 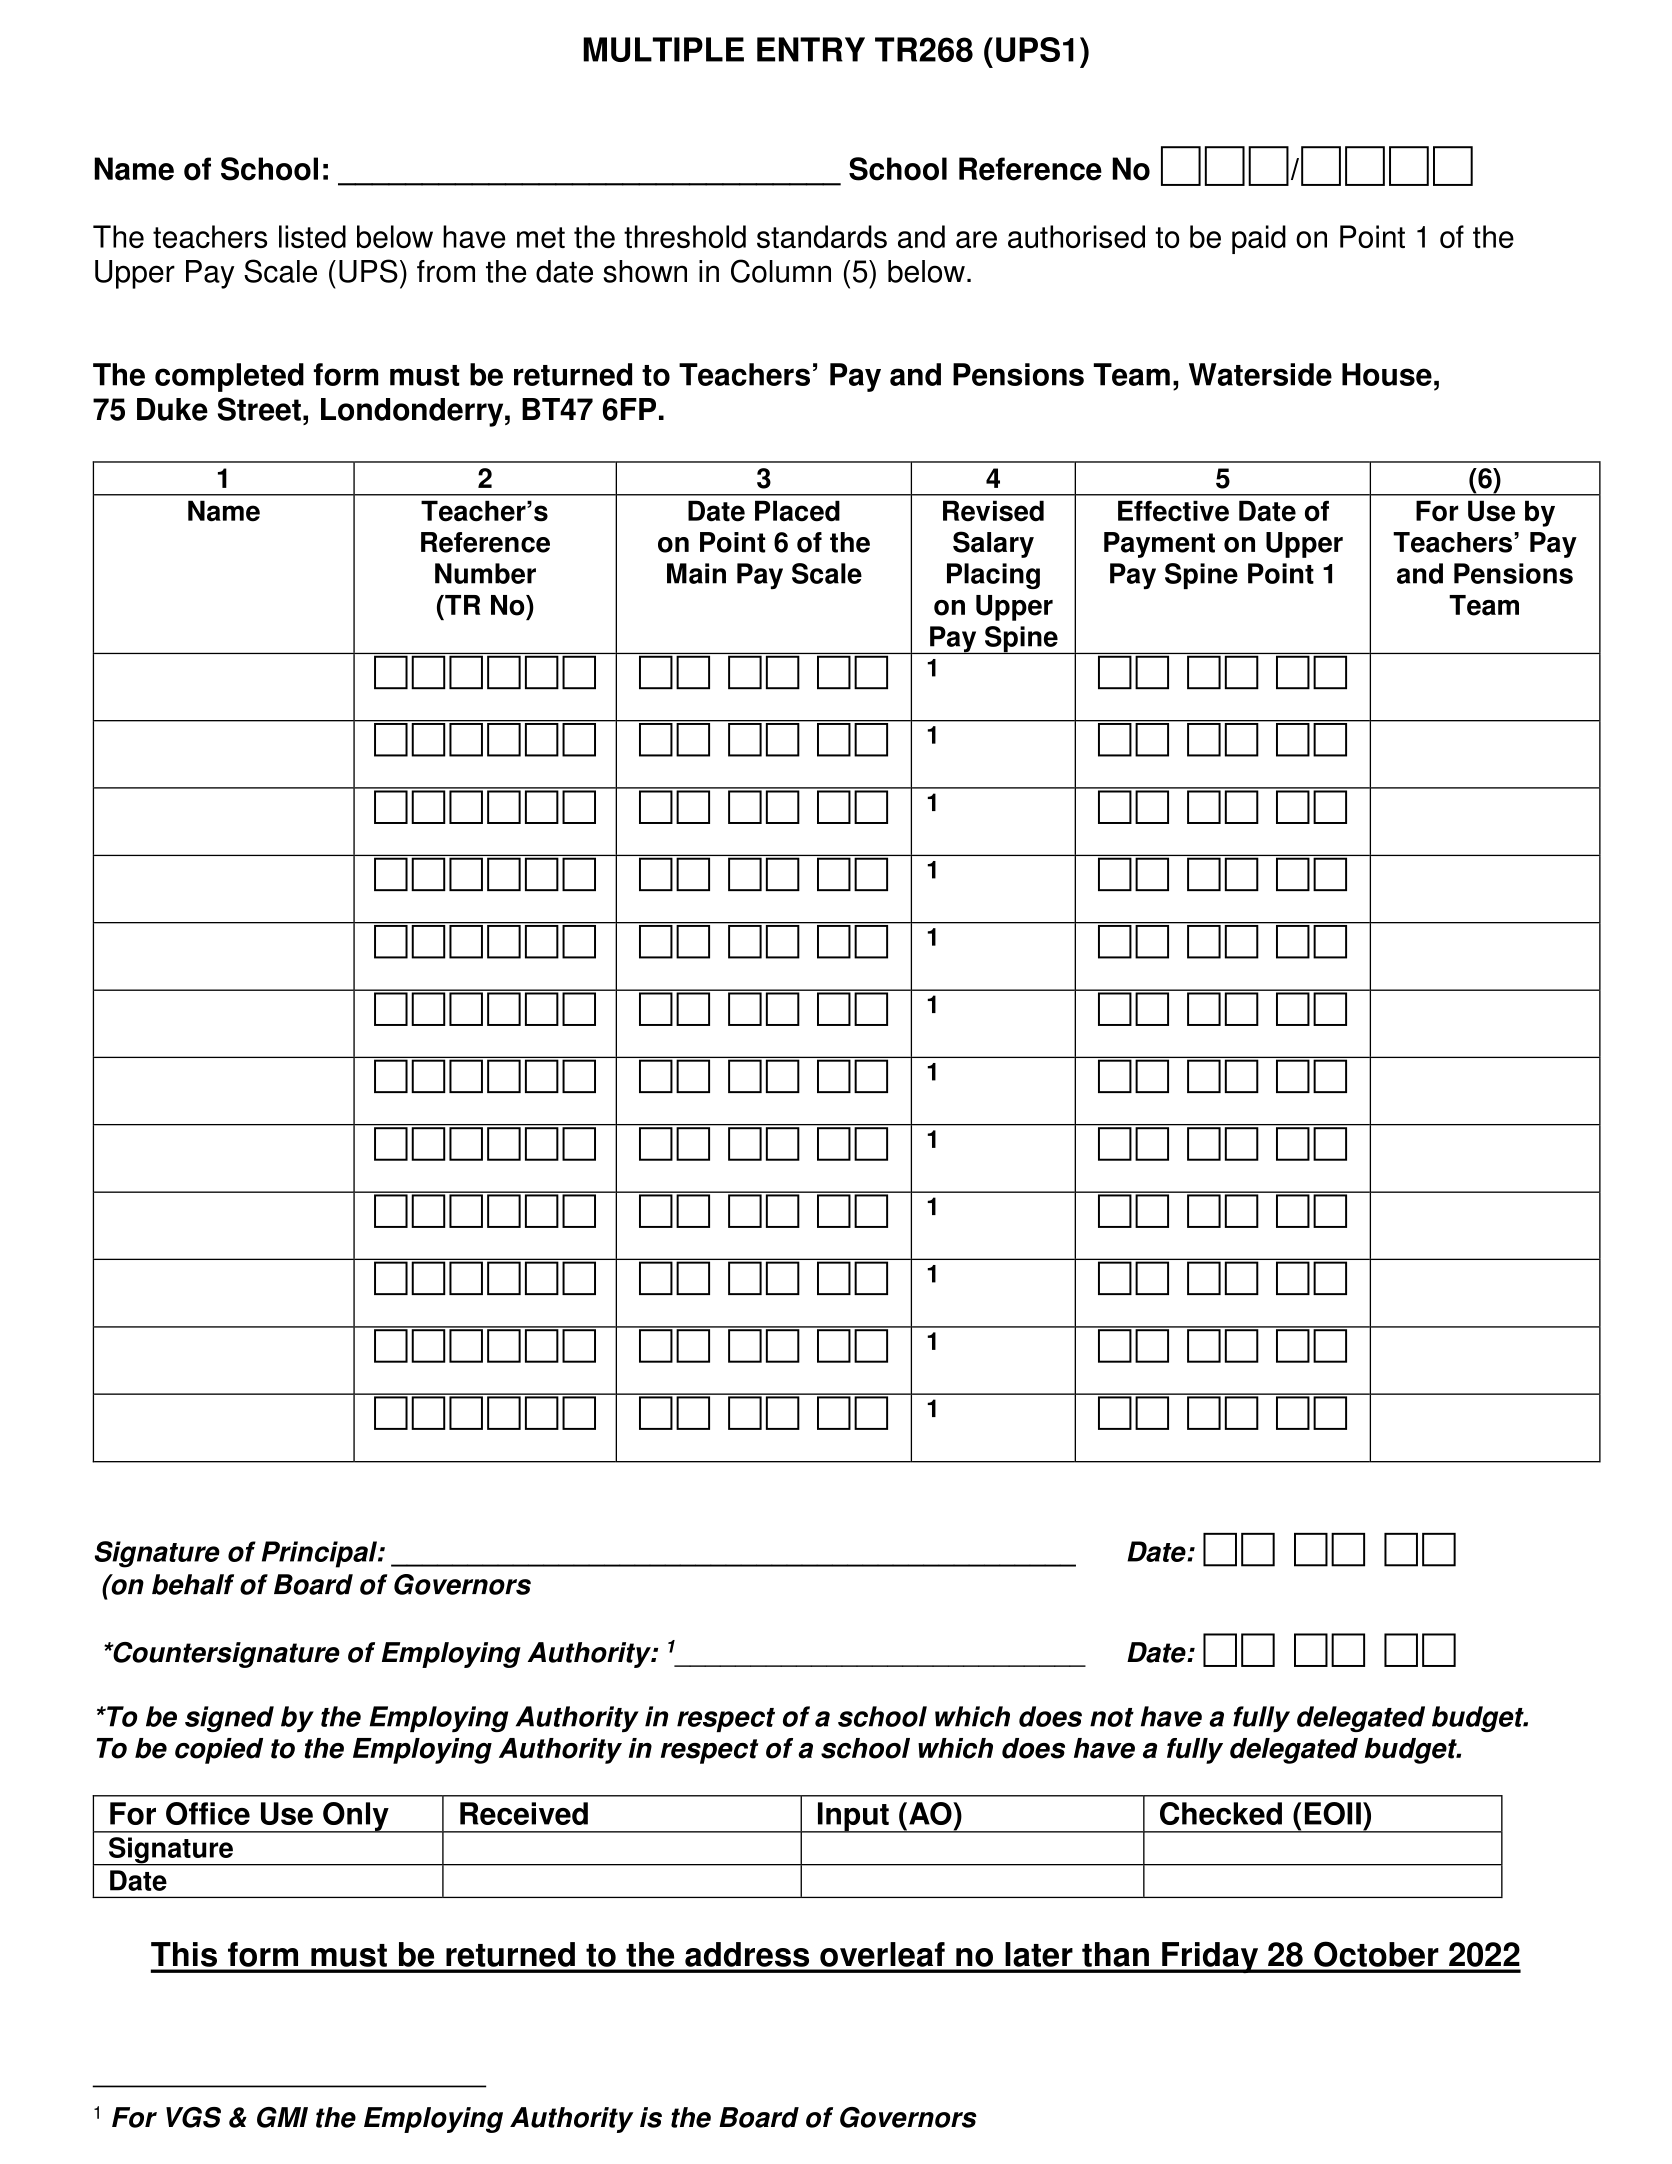 I want to click on Received, so click(x=524, y=1813).
